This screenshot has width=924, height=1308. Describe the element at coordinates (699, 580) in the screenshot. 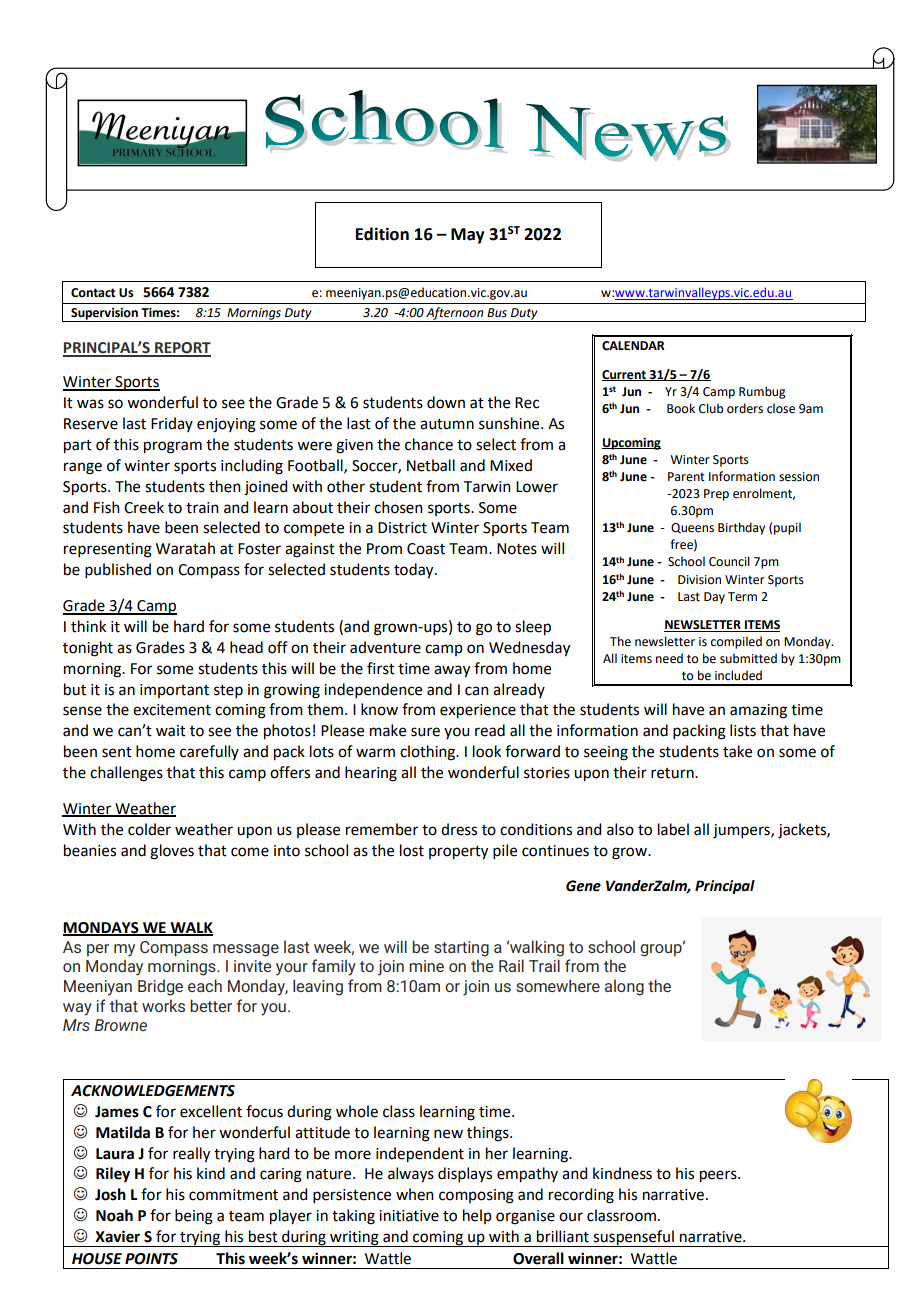

I see `Division` at that location.
